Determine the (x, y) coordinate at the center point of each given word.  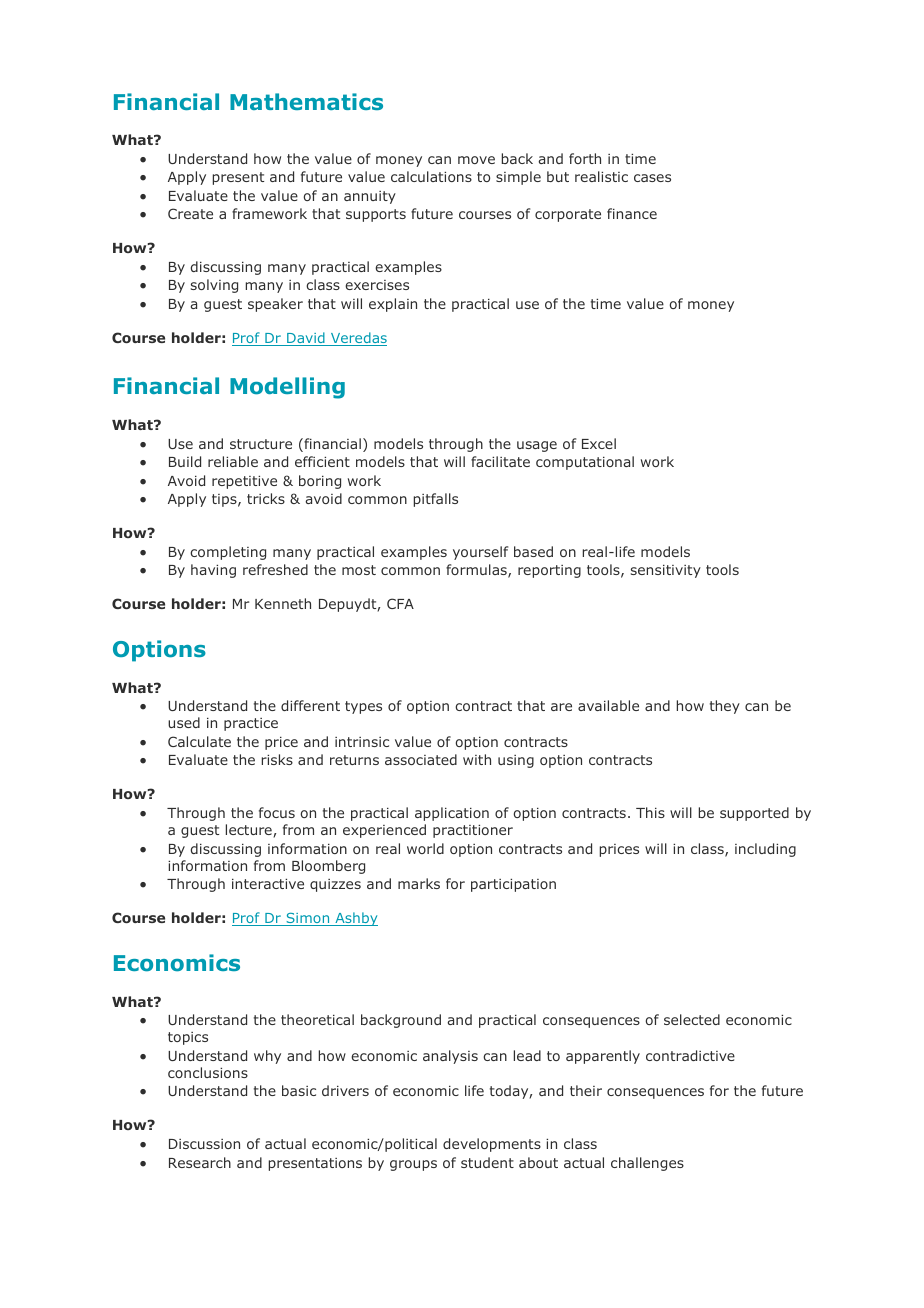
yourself (480, 553)
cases (652, 178)
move (476, 160)
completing (228, 553)
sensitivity (666, 571)
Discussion (204, 1144)
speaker (275, 305)
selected (692, 1019)
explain (393, 305)
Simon (308, 919)
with (477, 759)
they (725, 707)
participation (513, 885)
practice (251, 724)
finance (632, 213)
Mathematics (306, 101)
